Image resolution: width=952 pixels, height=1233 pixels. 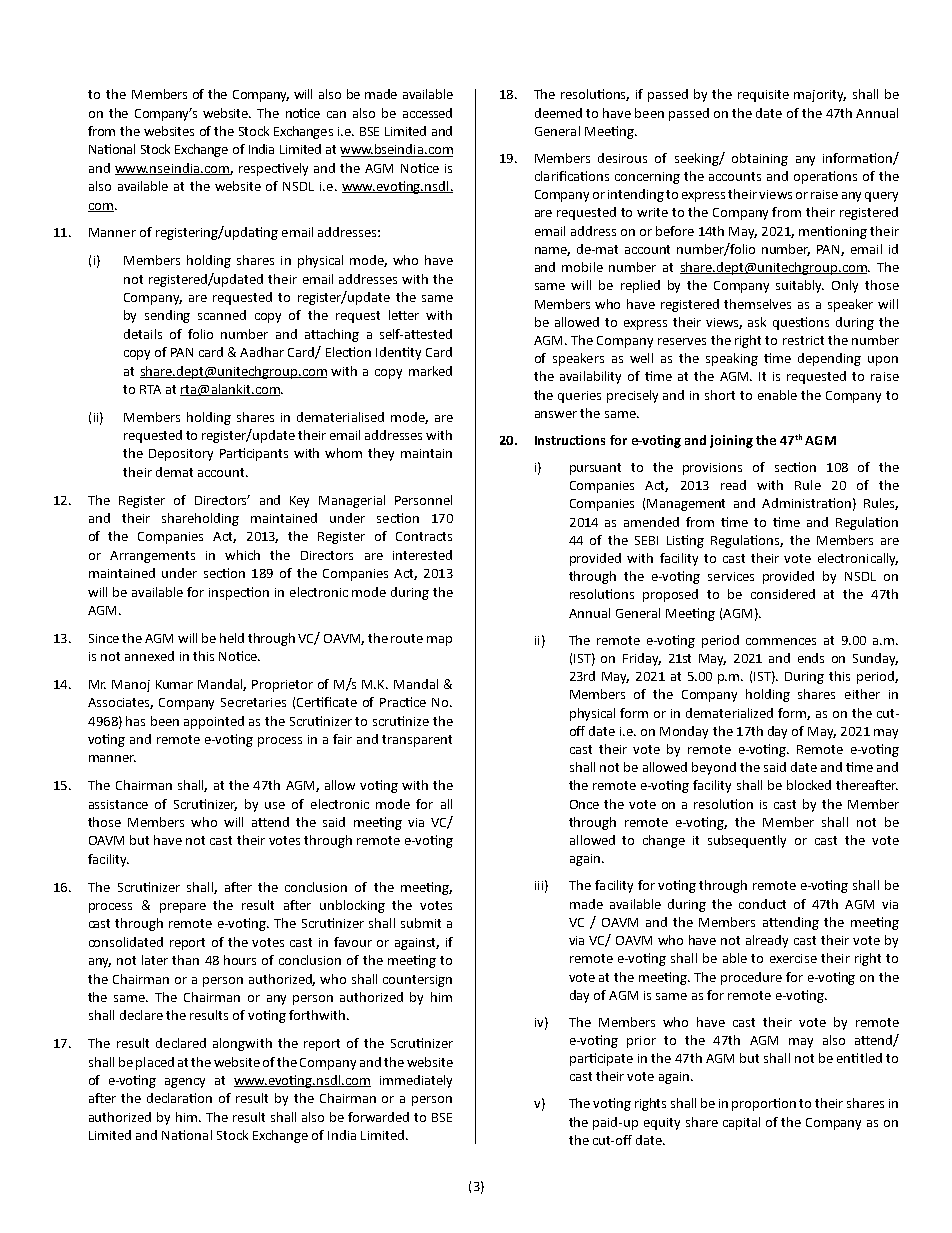 What do you see at coordinates (273, 169) in the screenshot?
I see `respectively` at bounding box center [273, 169].
